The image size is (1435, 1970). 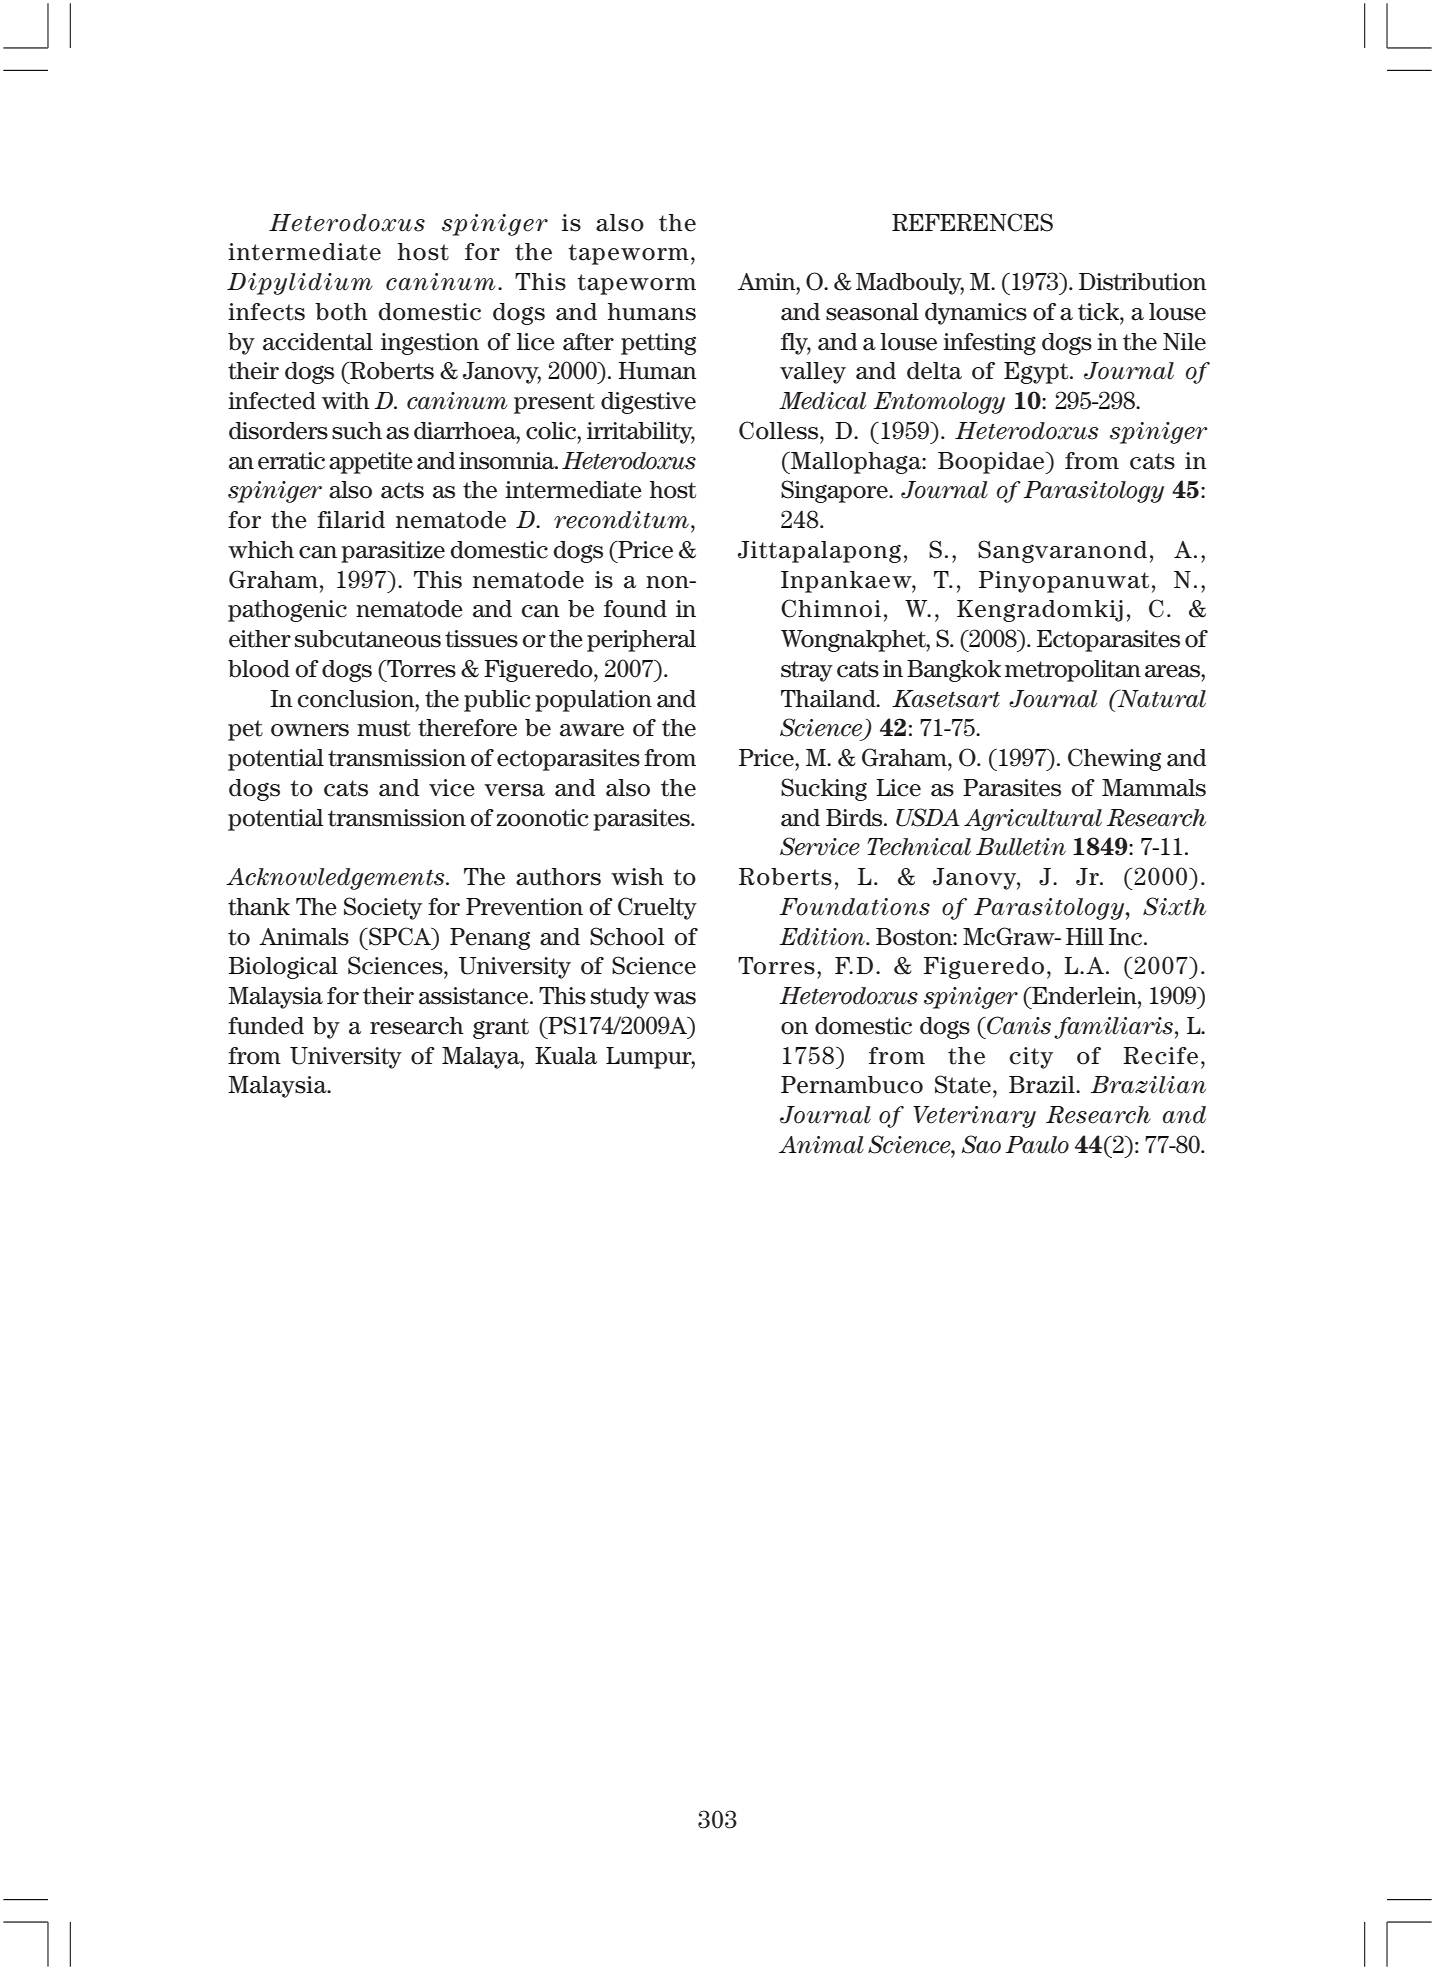 What do you see at coordinates (1037, 1145) in the document?
I see `Paulo` at bounding box center [1037, 1145].
